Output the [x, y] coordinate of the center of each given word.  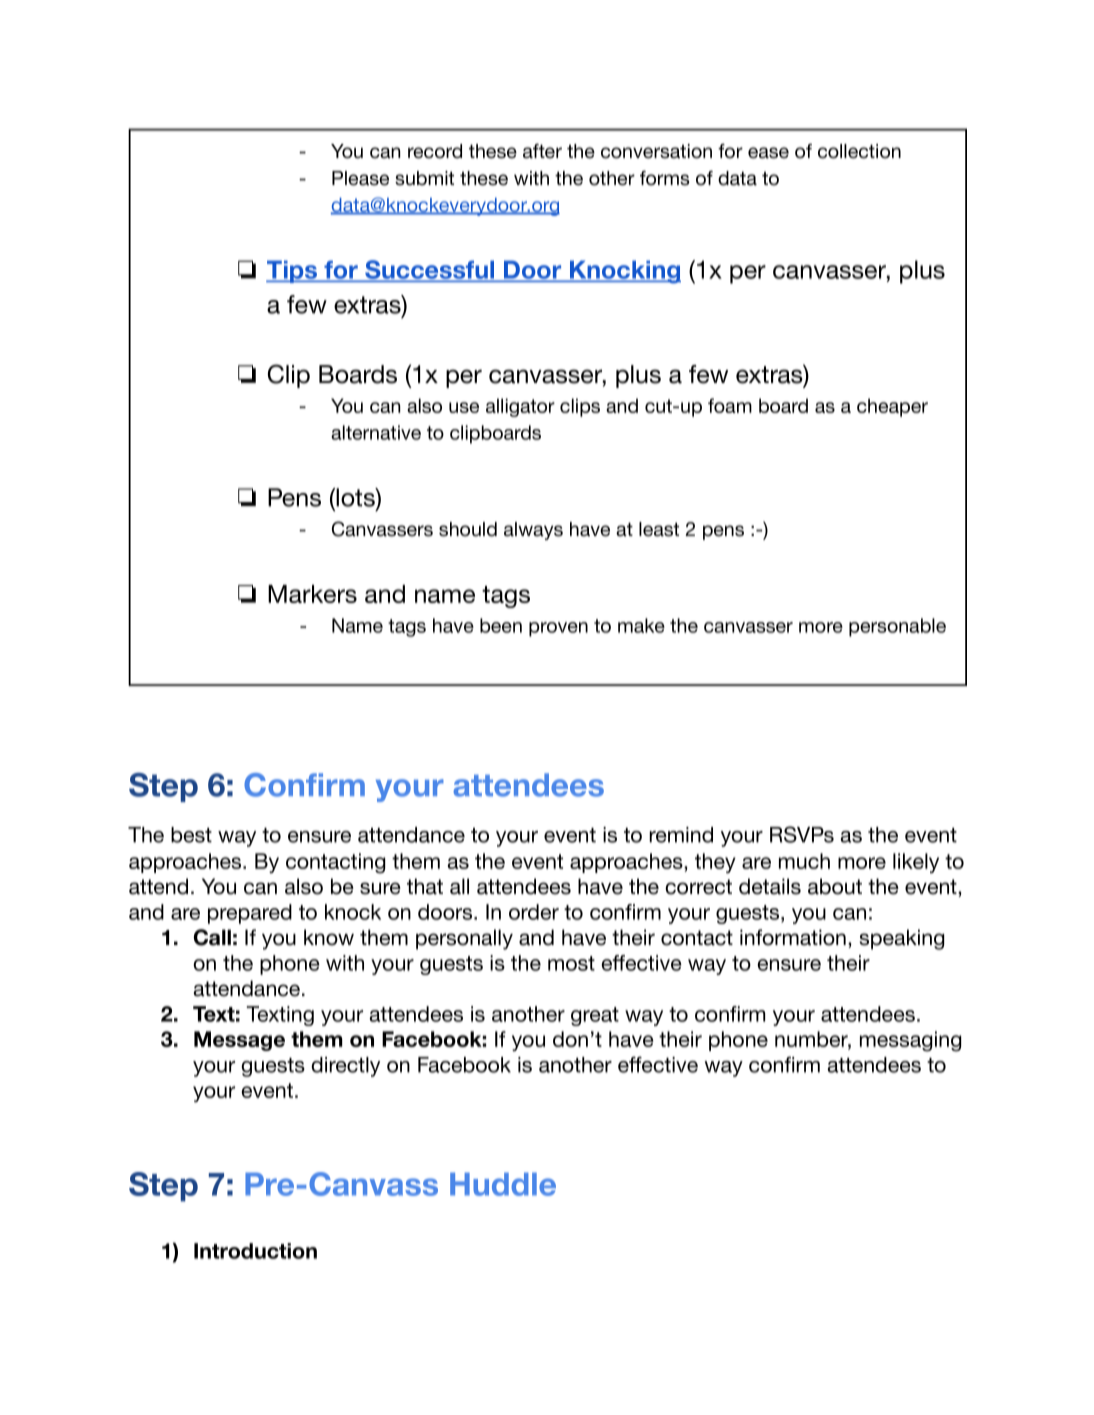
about [835, 886]
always [533, 531]
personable [897, 627]
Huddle [503, 1184]
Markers [312, 594]
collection [859, 151]
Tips [292, 271]
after [542, 151]
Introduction [255, 1251]
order [534, 912]
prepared [250, 914]
